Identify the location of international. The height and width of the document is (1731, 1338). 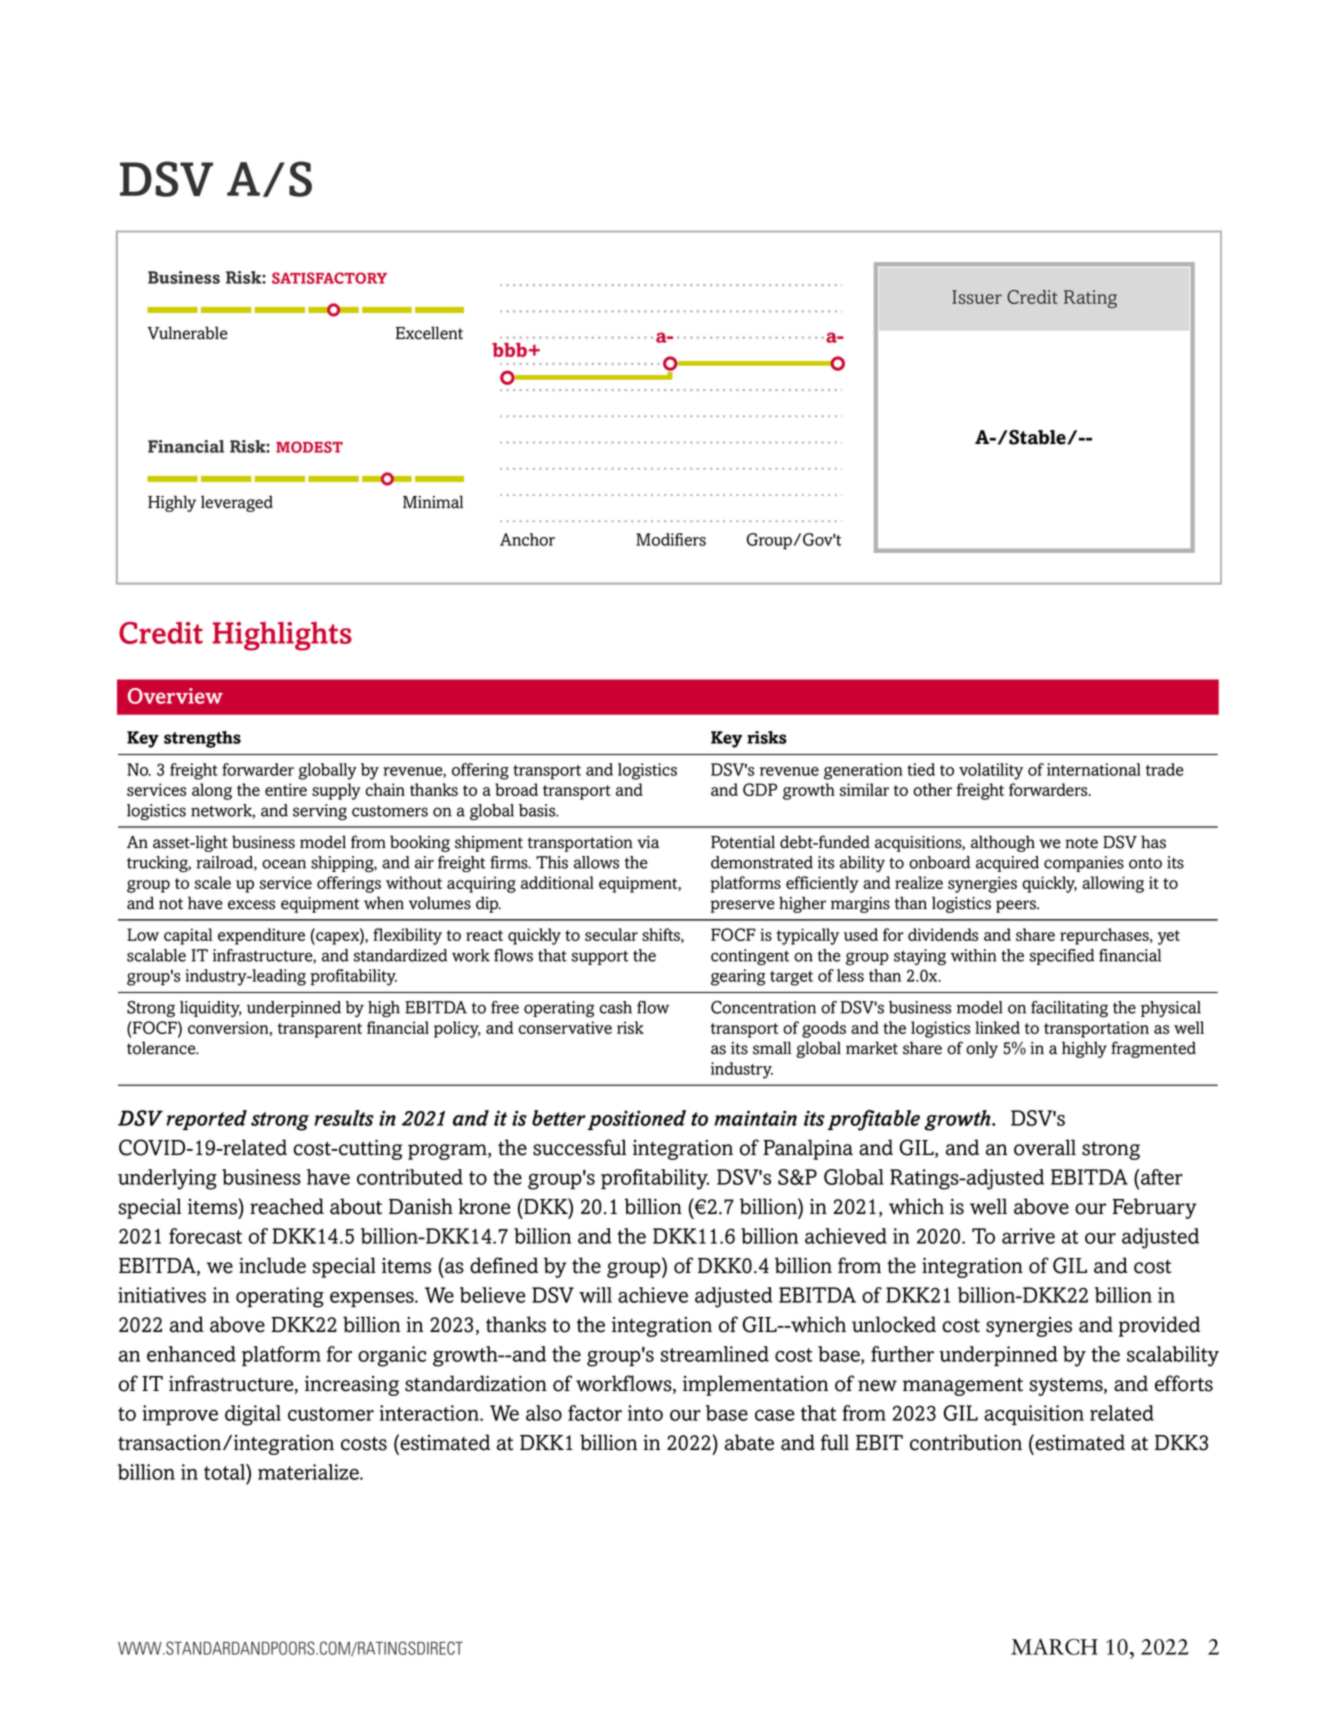
(1094, 769).
